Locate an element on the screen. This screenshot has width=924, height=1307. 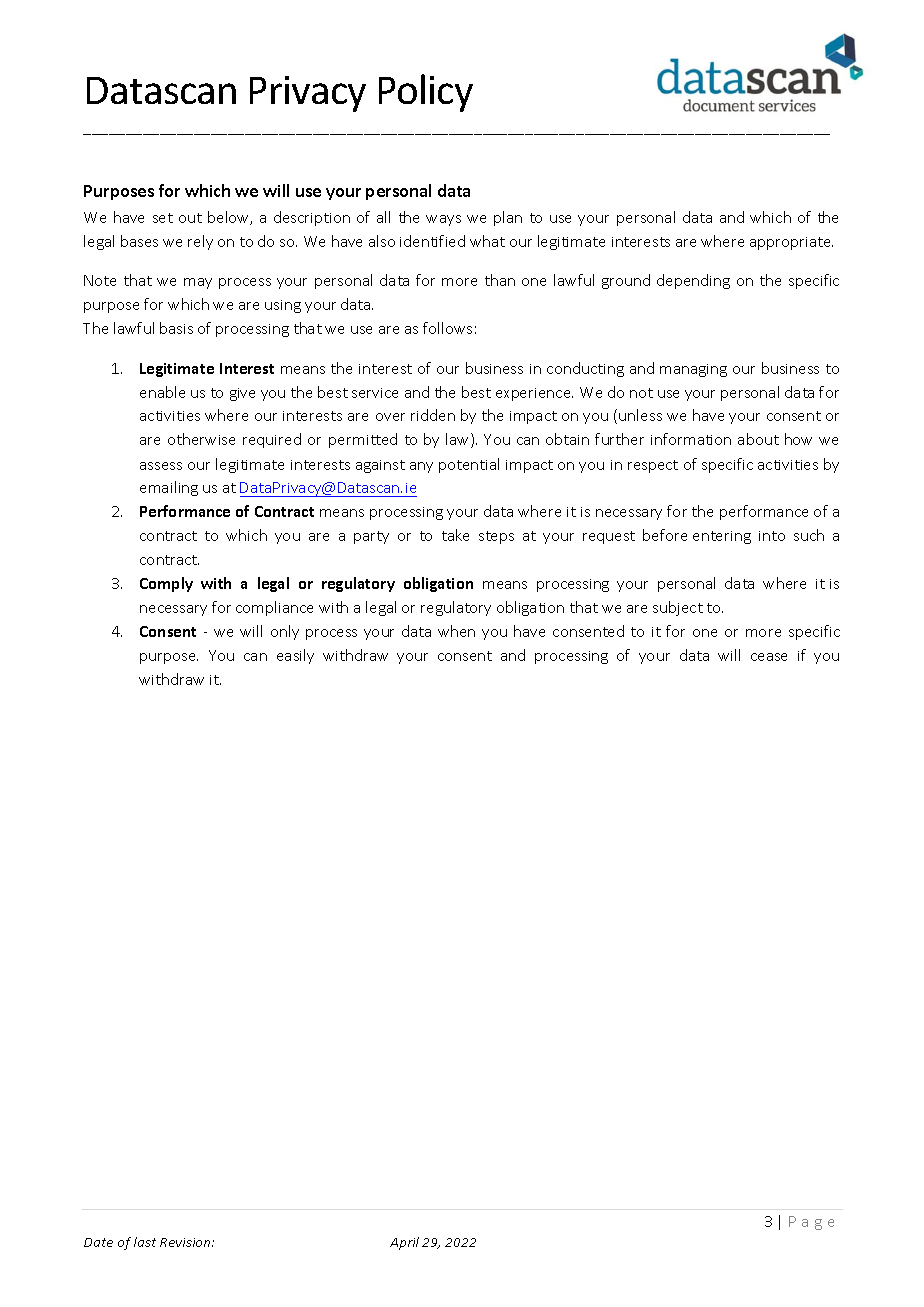
Revision is located at coordinates (186, 1242).
